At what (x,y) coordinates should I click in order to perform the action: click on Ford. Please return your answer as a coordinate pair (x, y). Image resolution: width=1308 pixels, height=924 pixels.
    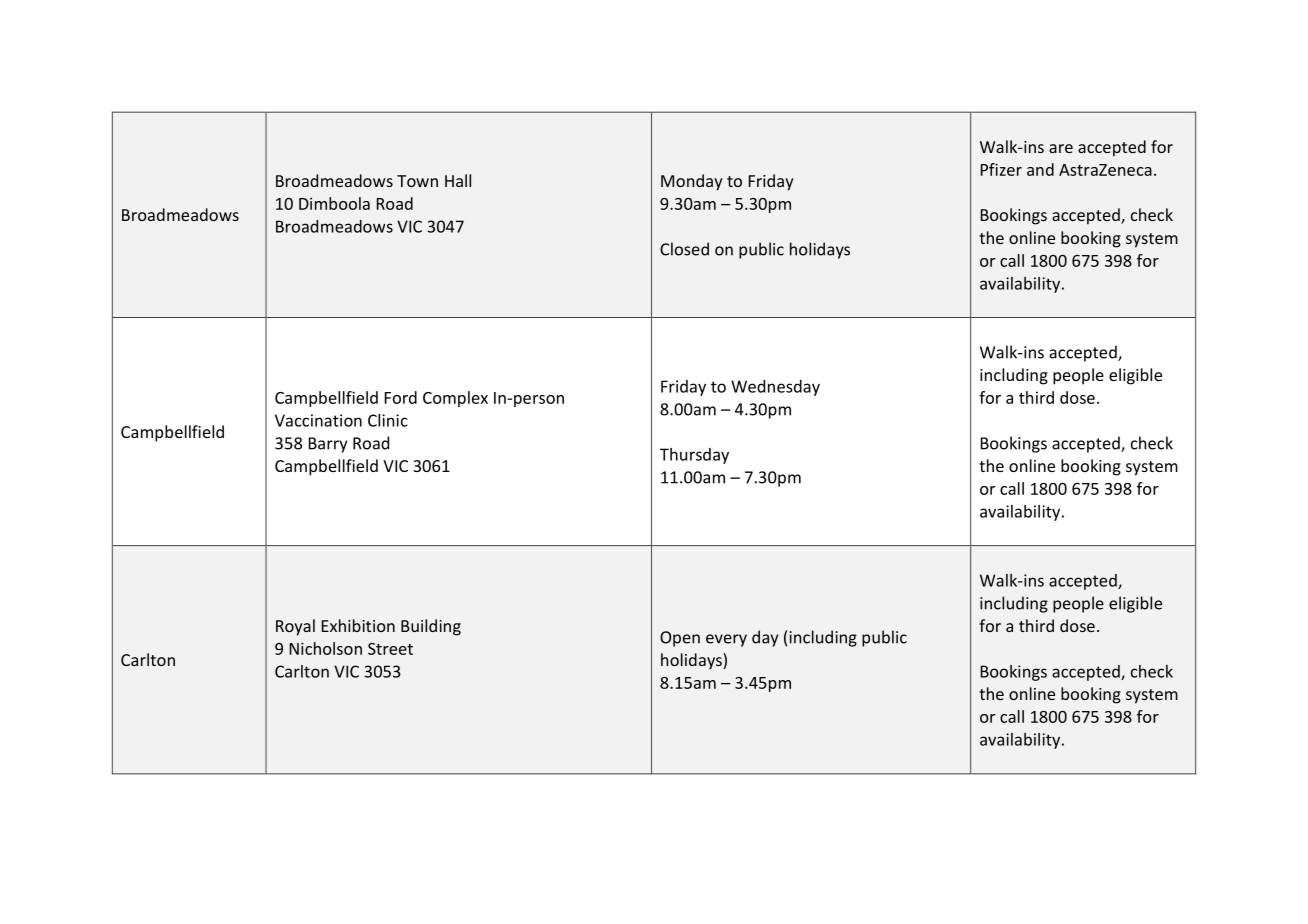
    Looking at the image, I should click on (401, 397).
